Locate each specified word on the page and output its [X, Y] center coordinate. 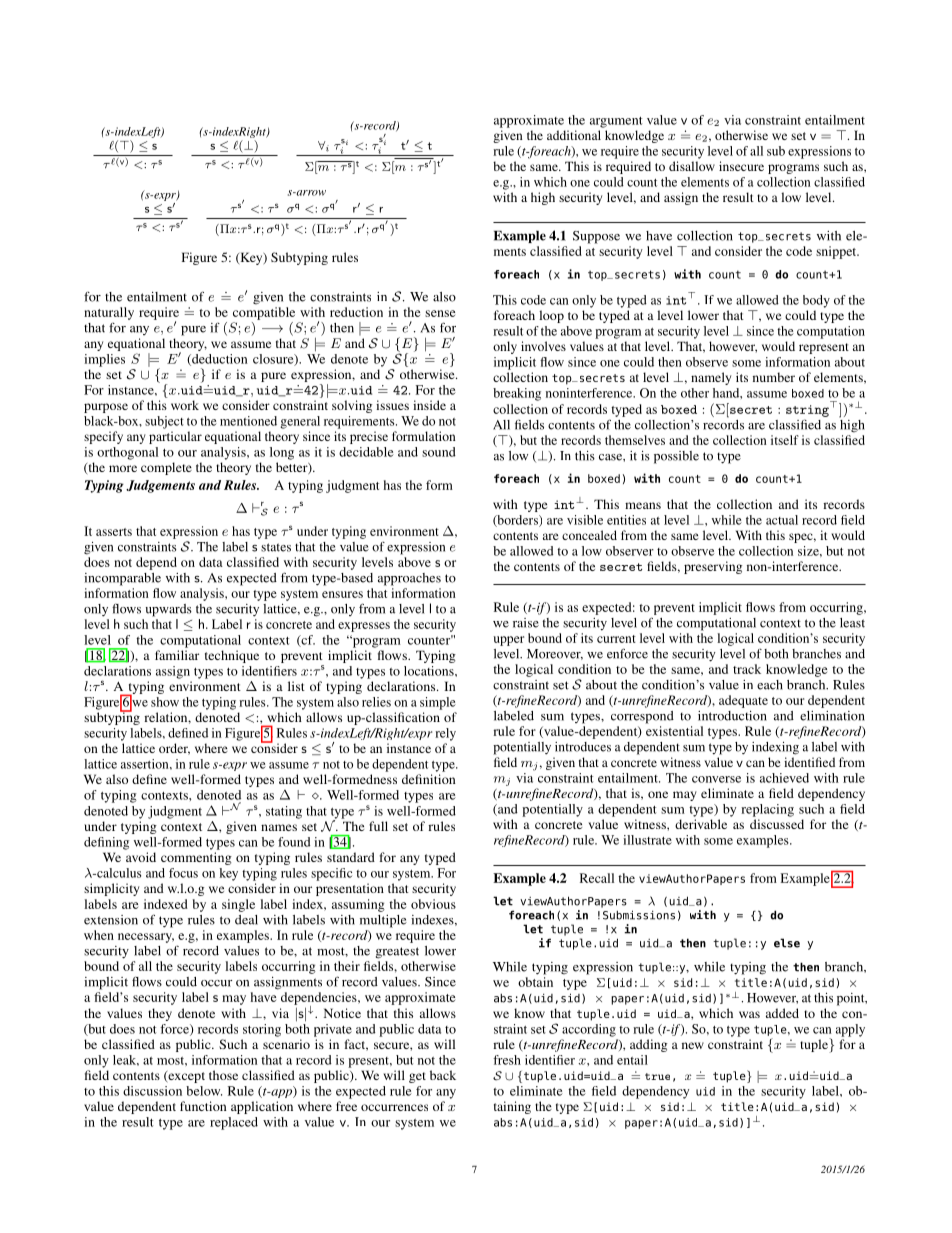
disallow [692, 166]
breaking [517, 394]
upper [508, 641]
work [185, 405]
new [693, 1045]
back [443, 1075]
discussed [777, 824]
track [747, 669]
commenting [196, 858]
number [774, 377]
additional [574, 135]
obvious [433, 904]
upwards [169, 610]
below [204, 1091]
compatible [264, 313]
